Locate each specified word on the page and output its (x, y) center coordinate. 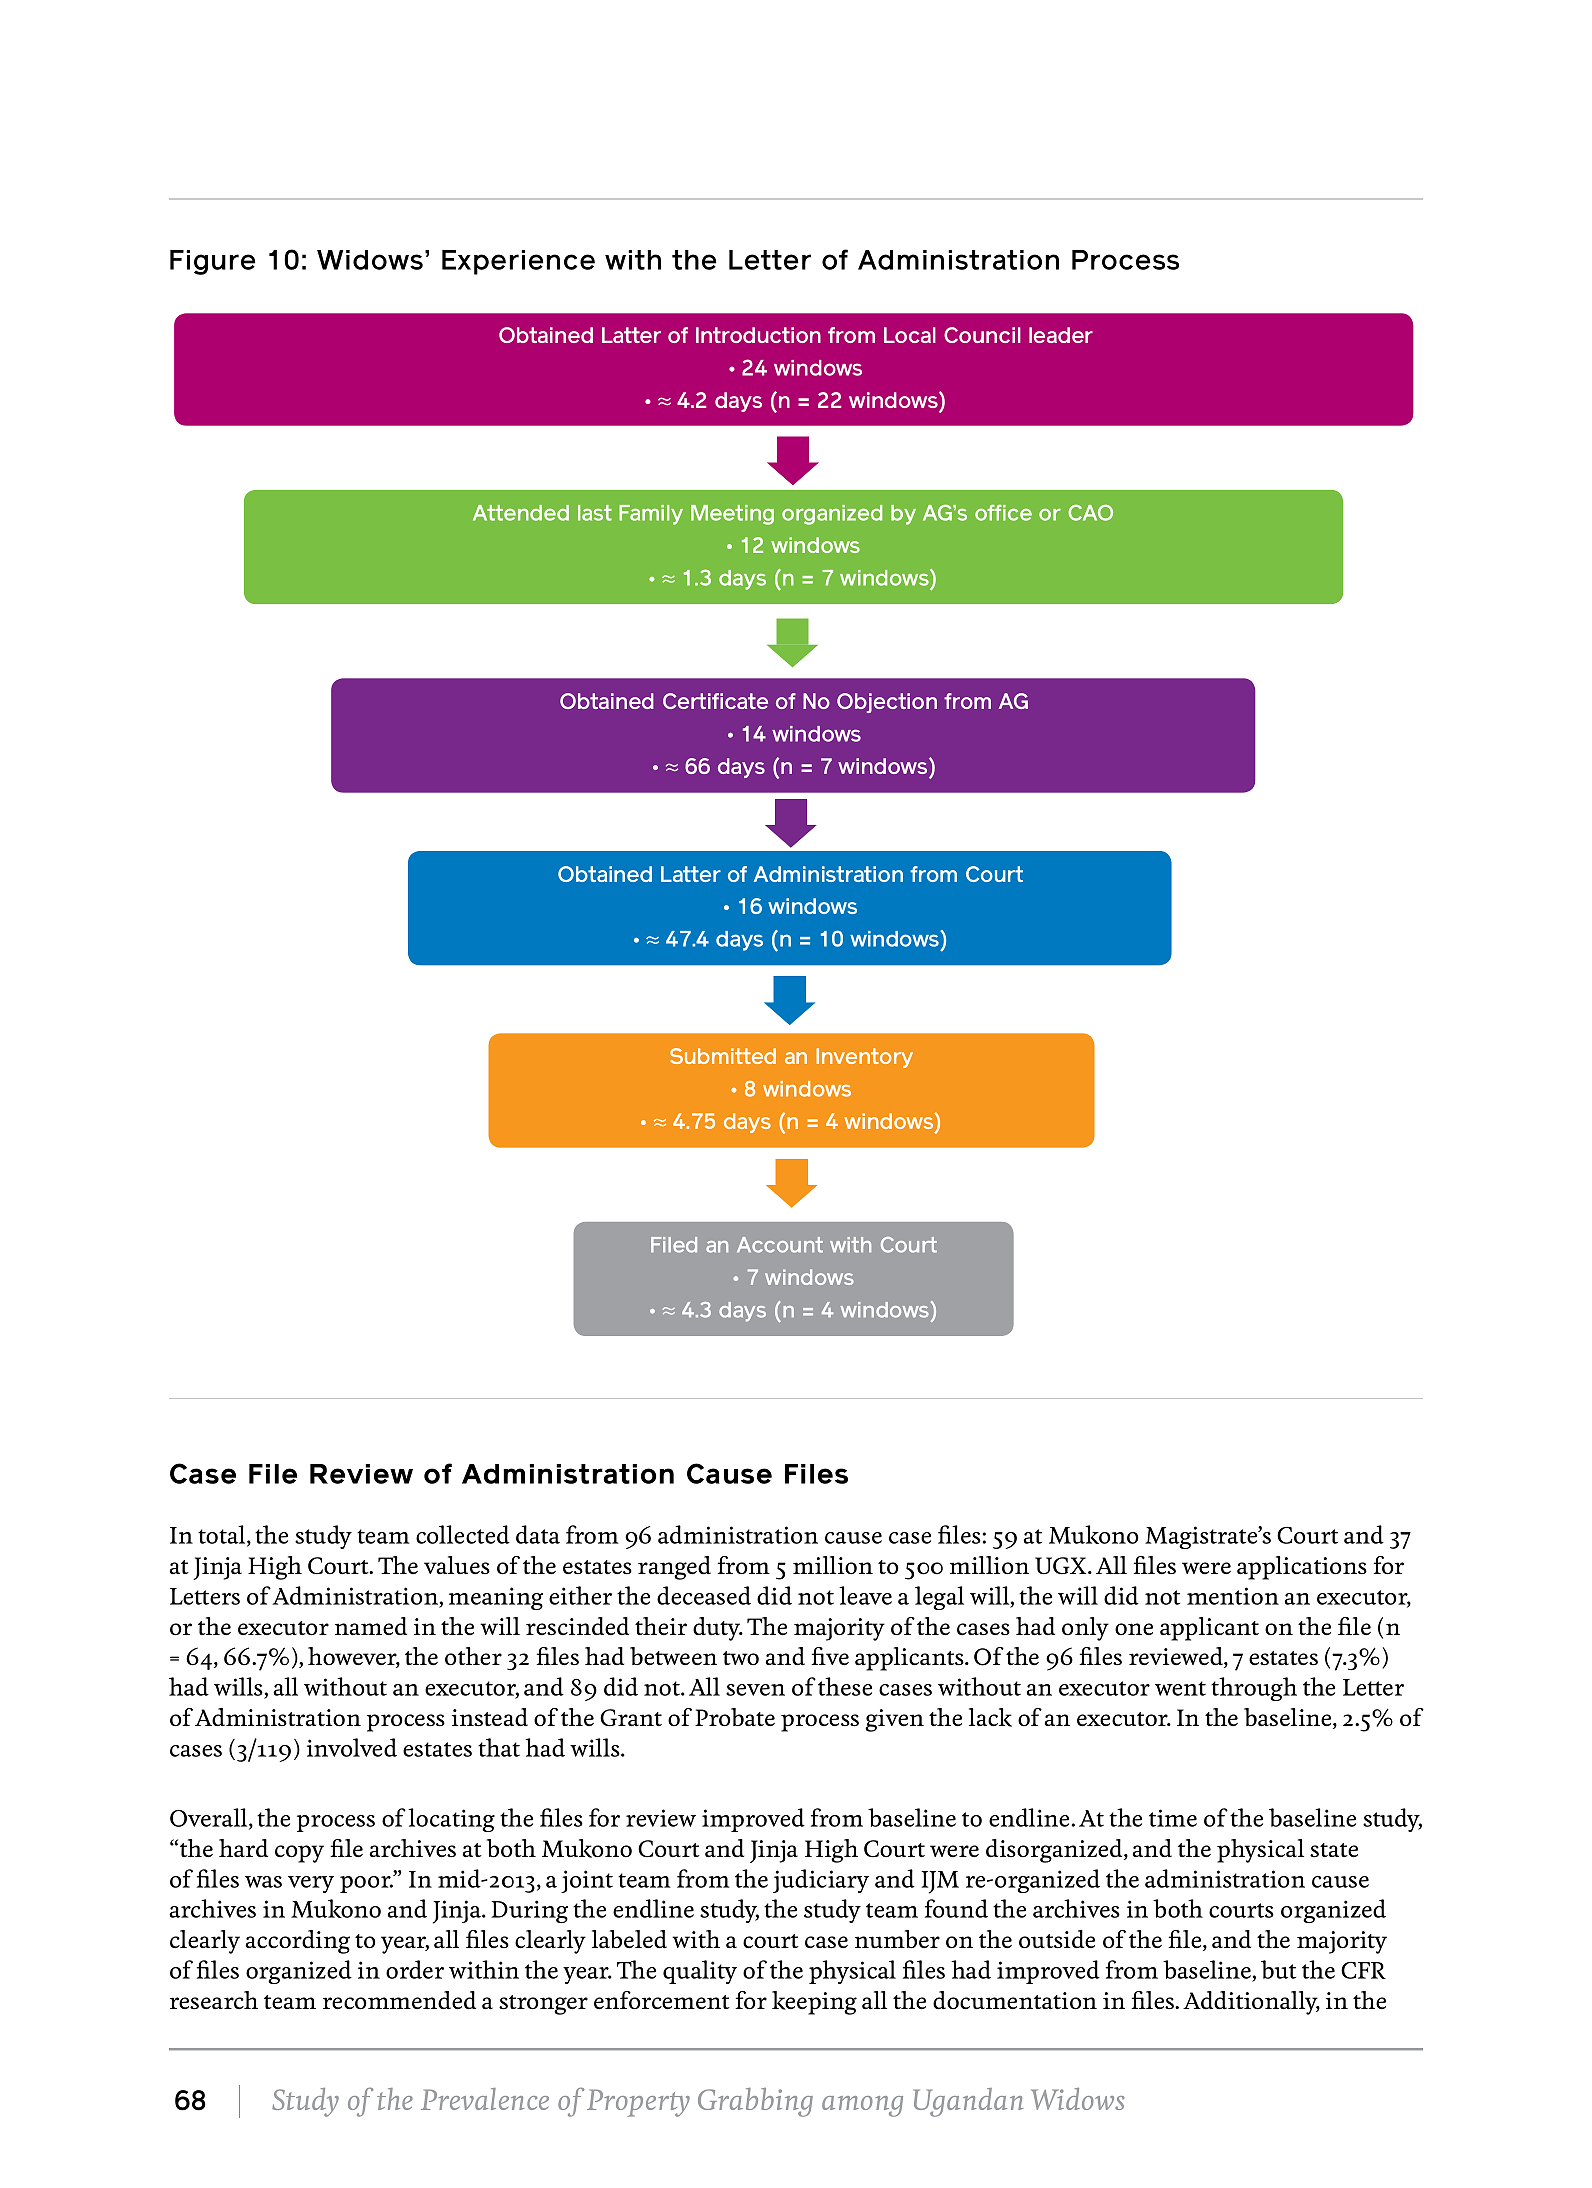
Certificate (715, 701)
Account (780, 1245)
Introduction (758, 335)
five (830, 1656)
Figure (213, 262)
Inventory (864, 1058)
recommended (399, 2000)
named (371, 1626)
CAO (1090, 513)
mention (1233, 1596)
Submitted (723, 1056)
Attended (521, 513)
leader (1061, 335)
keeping (814, 2003)
